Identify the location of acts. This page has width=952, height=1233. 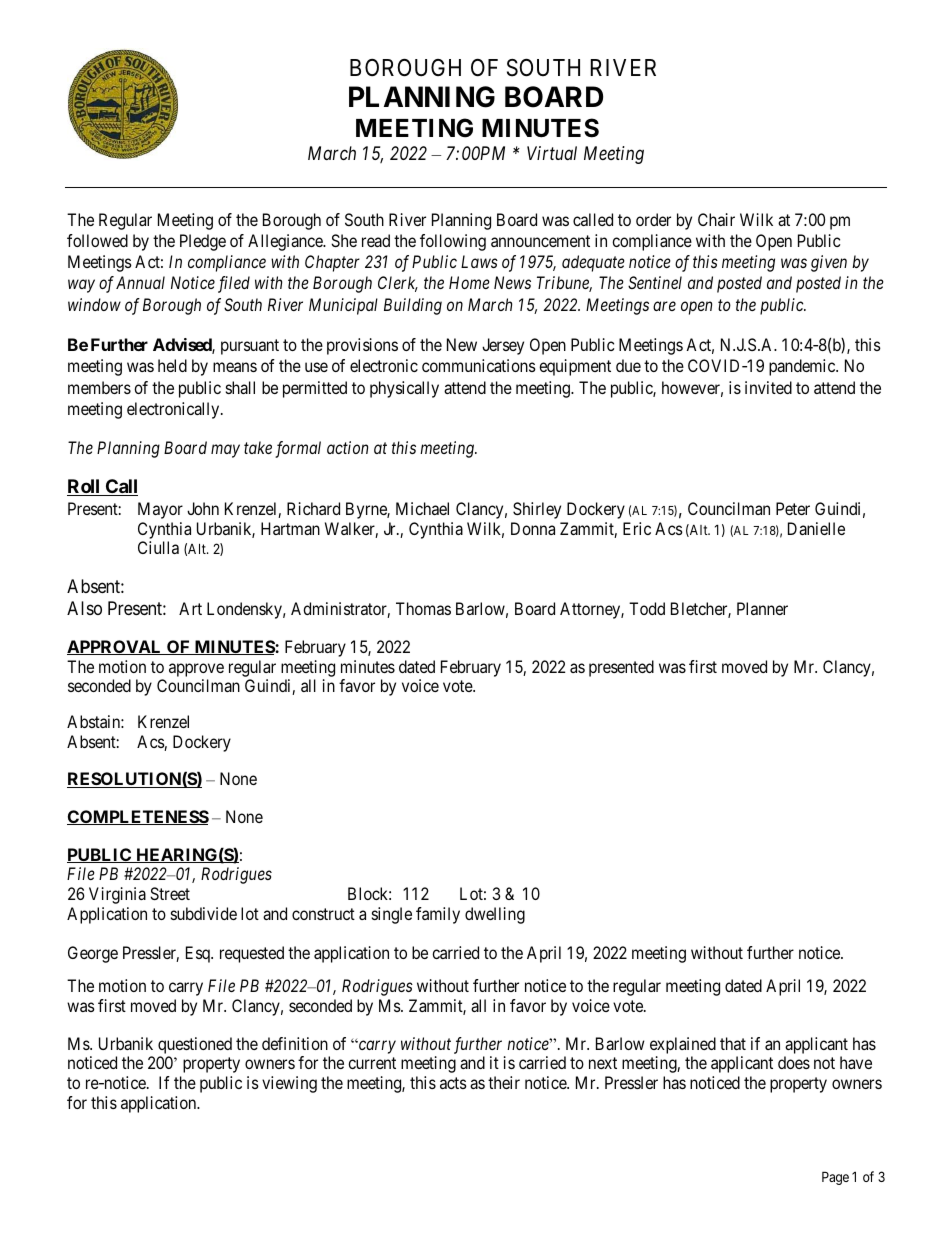
(453, 1083).
